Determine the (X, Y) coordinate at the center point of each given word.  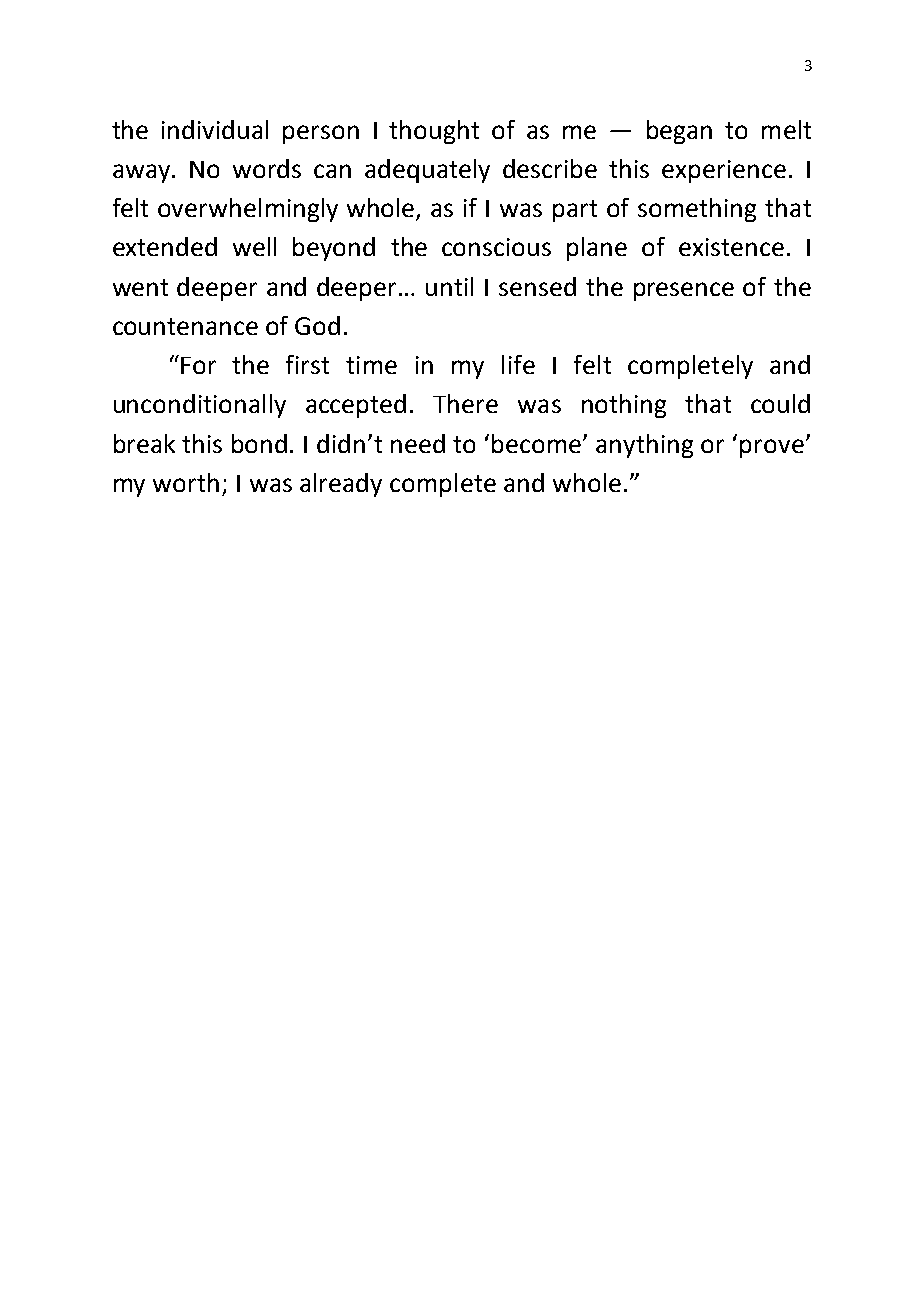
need (418, 443)
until (449, 286)
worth (186, 482)
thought (434, 132)
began (679, 132)
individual (215, 129)
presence (684, 291)
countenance (185, 326)
